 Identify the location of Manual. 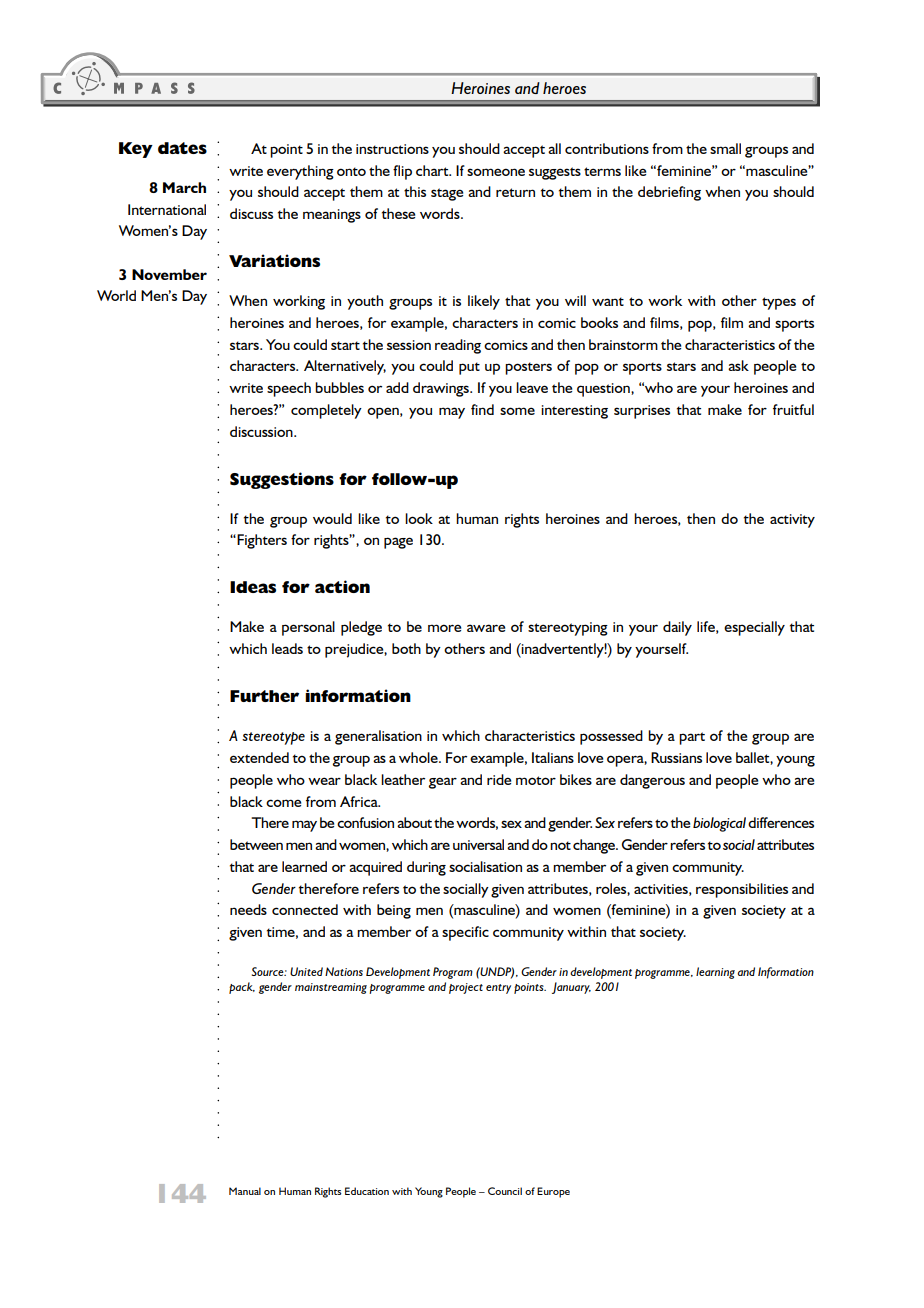
(245, 1191).
